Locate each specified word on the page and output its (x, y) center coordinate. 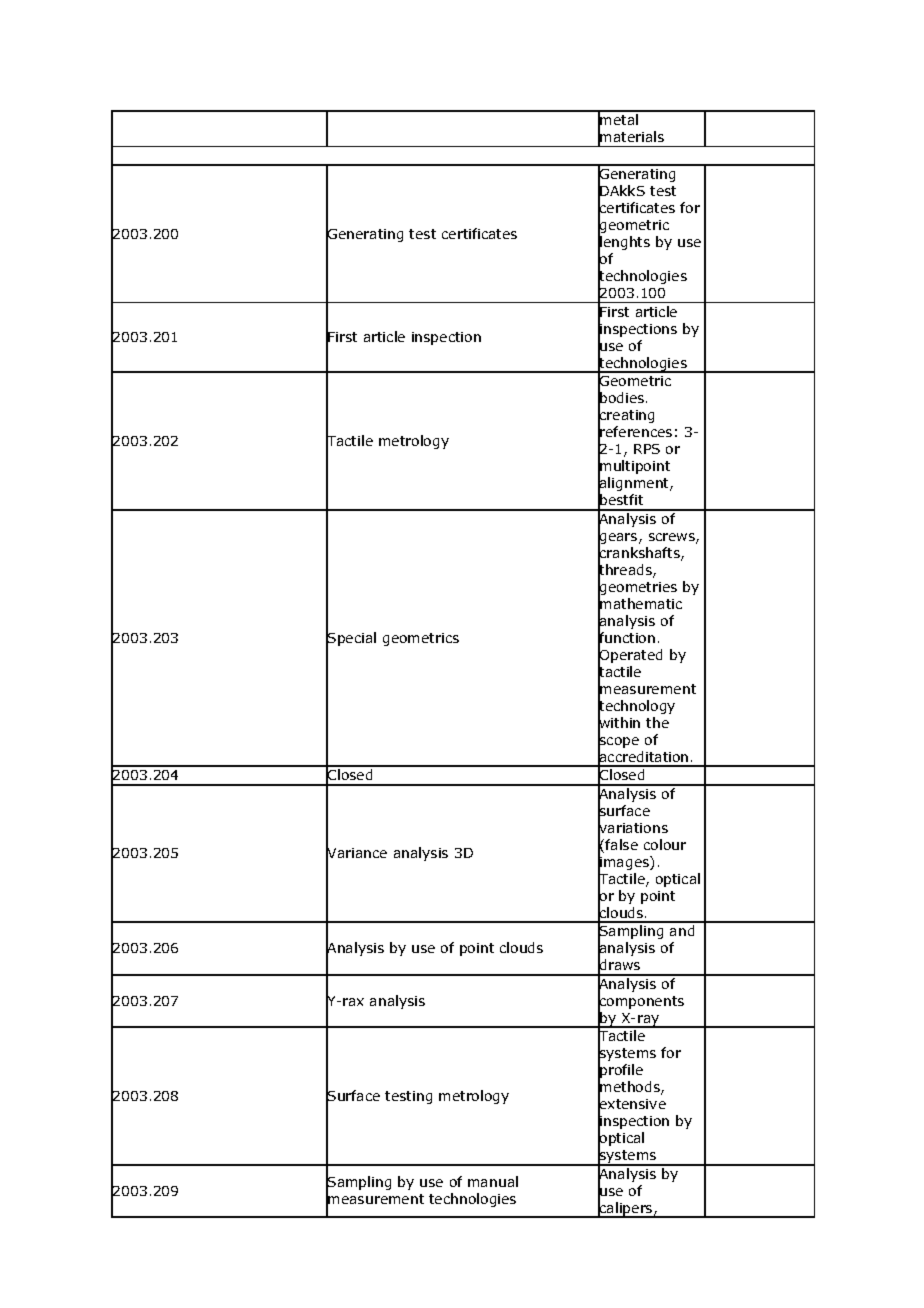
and (682, 930)
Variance (356, 853)
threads (626, 570)
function (626, 638)
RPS (647, 449)
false (621, 844)
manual (493, 1181)
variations (633, 828)
